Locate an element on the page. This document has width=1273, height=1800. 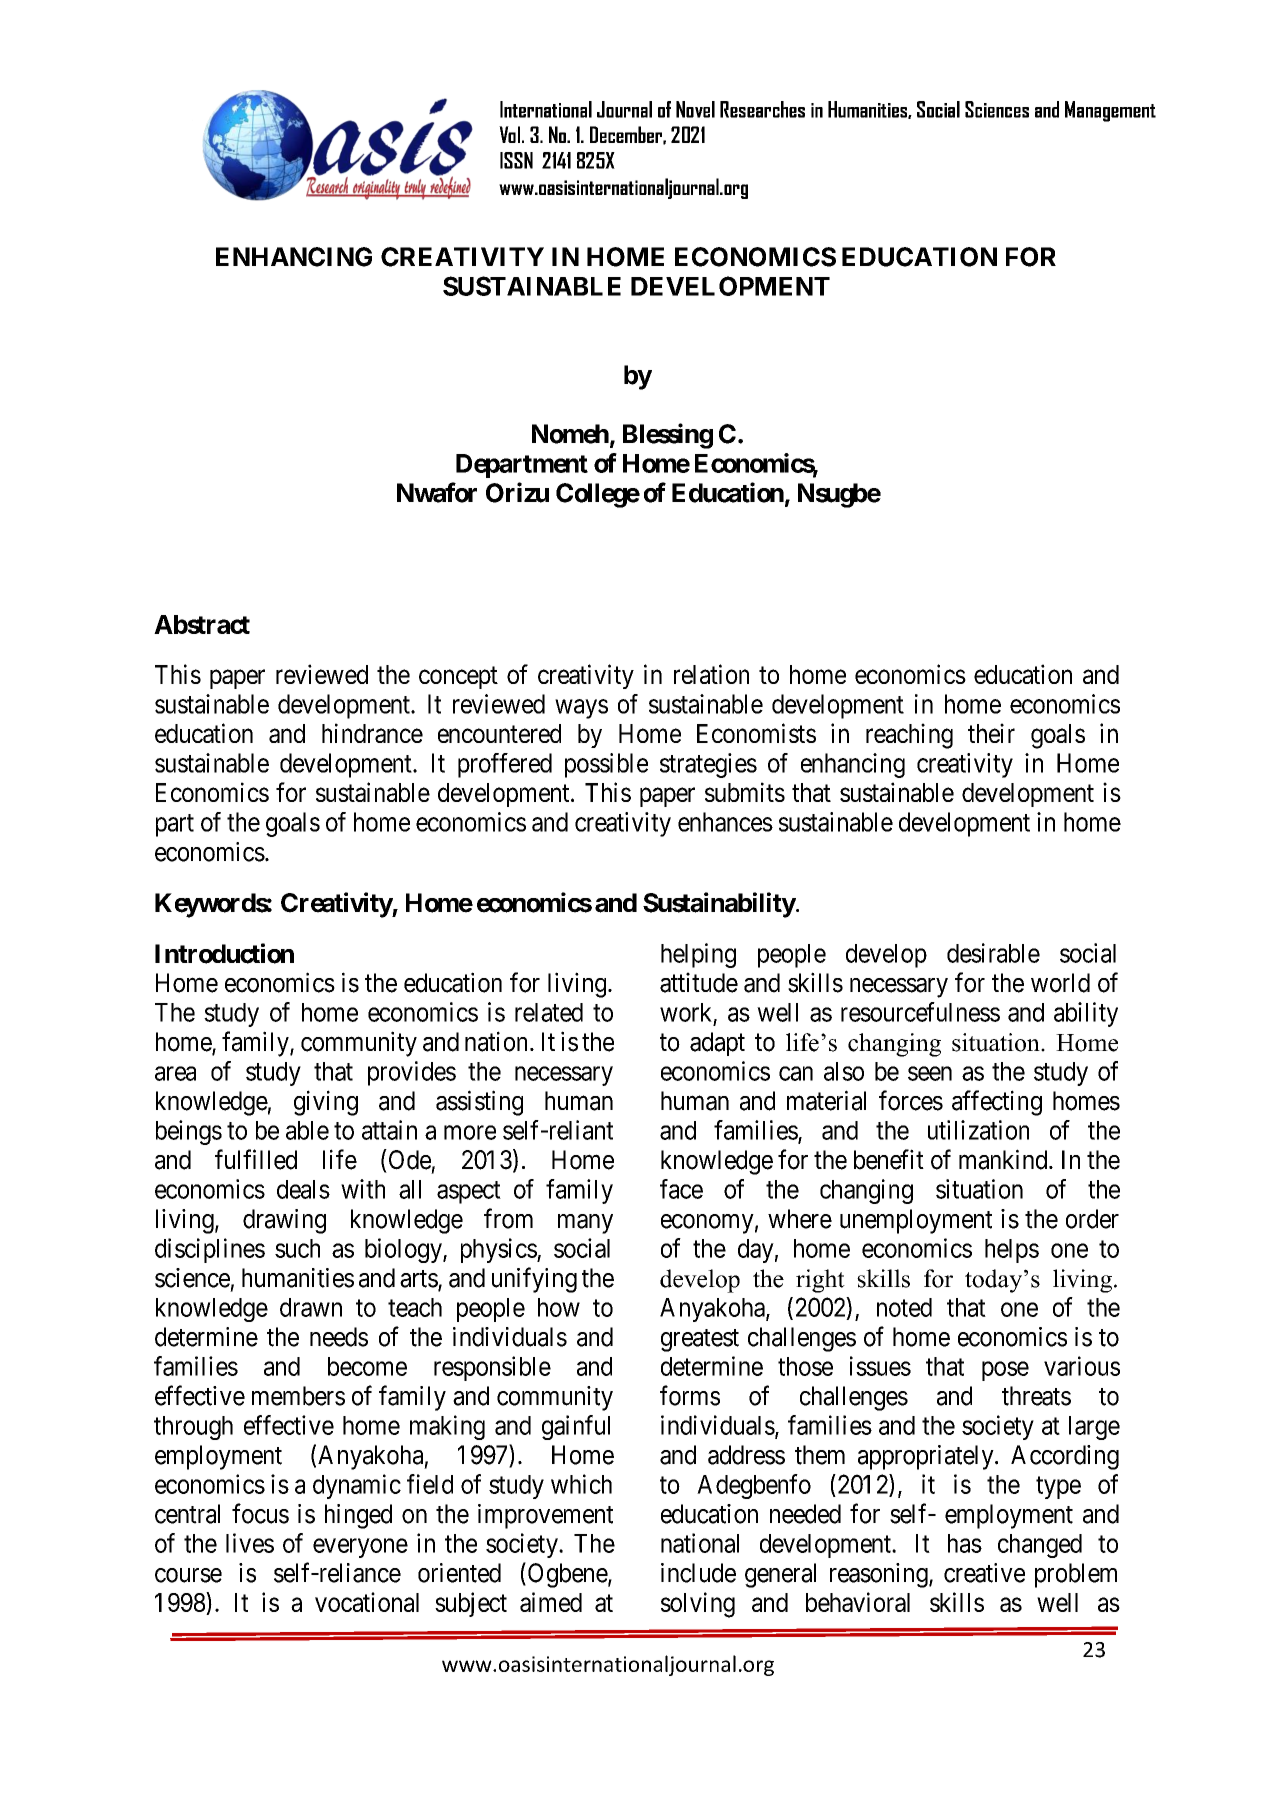
face is located at coordinates (681, 1189).
